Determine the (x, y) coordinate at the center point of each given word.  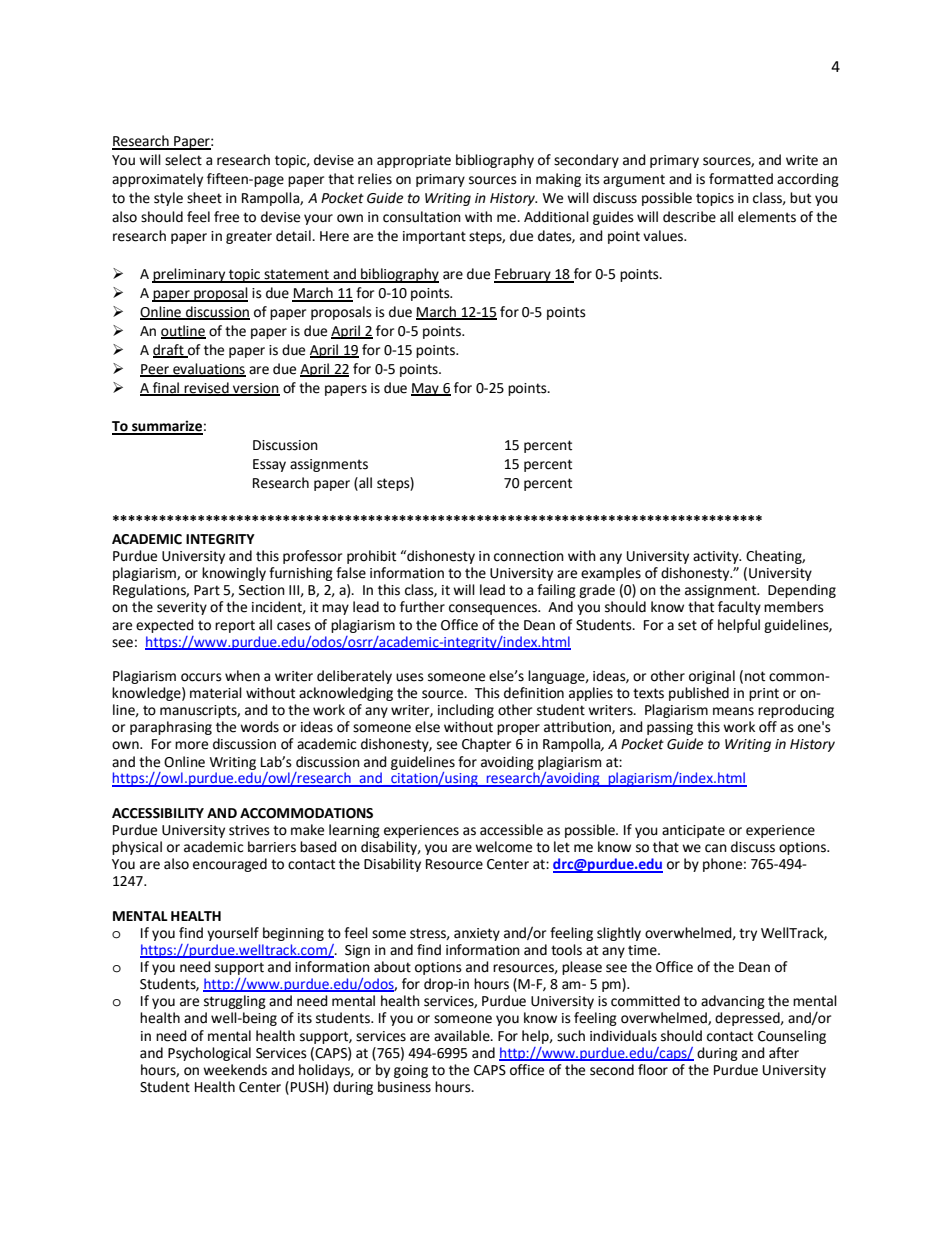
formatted (741, 179)
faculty (739, 608)
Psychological (209, 1054)
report (235, 626)
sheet (204, 198)
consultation (422, 217)
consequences (494, 609)
